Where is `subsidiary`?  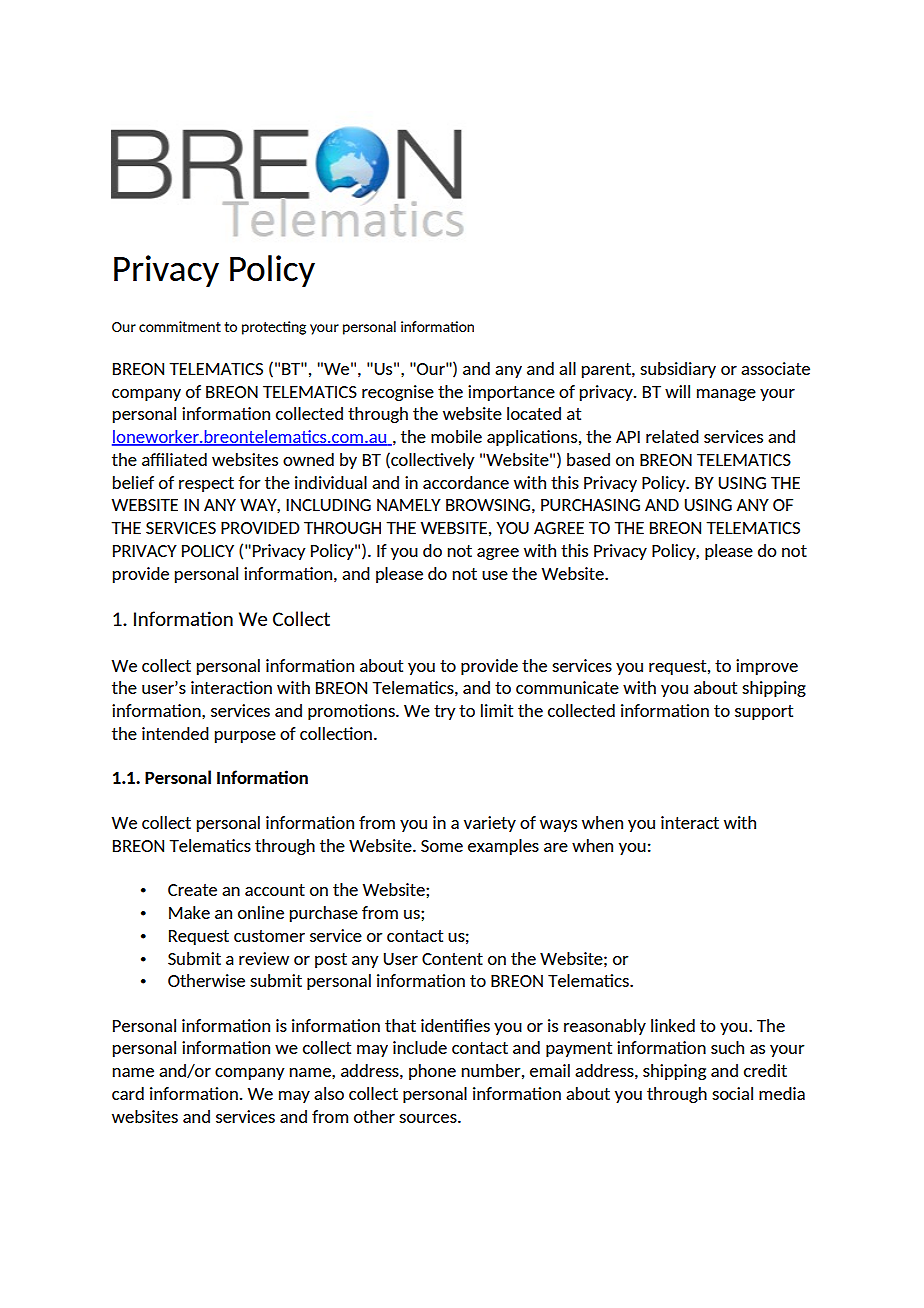 subsidiary is located at coordinates (678, 370).
